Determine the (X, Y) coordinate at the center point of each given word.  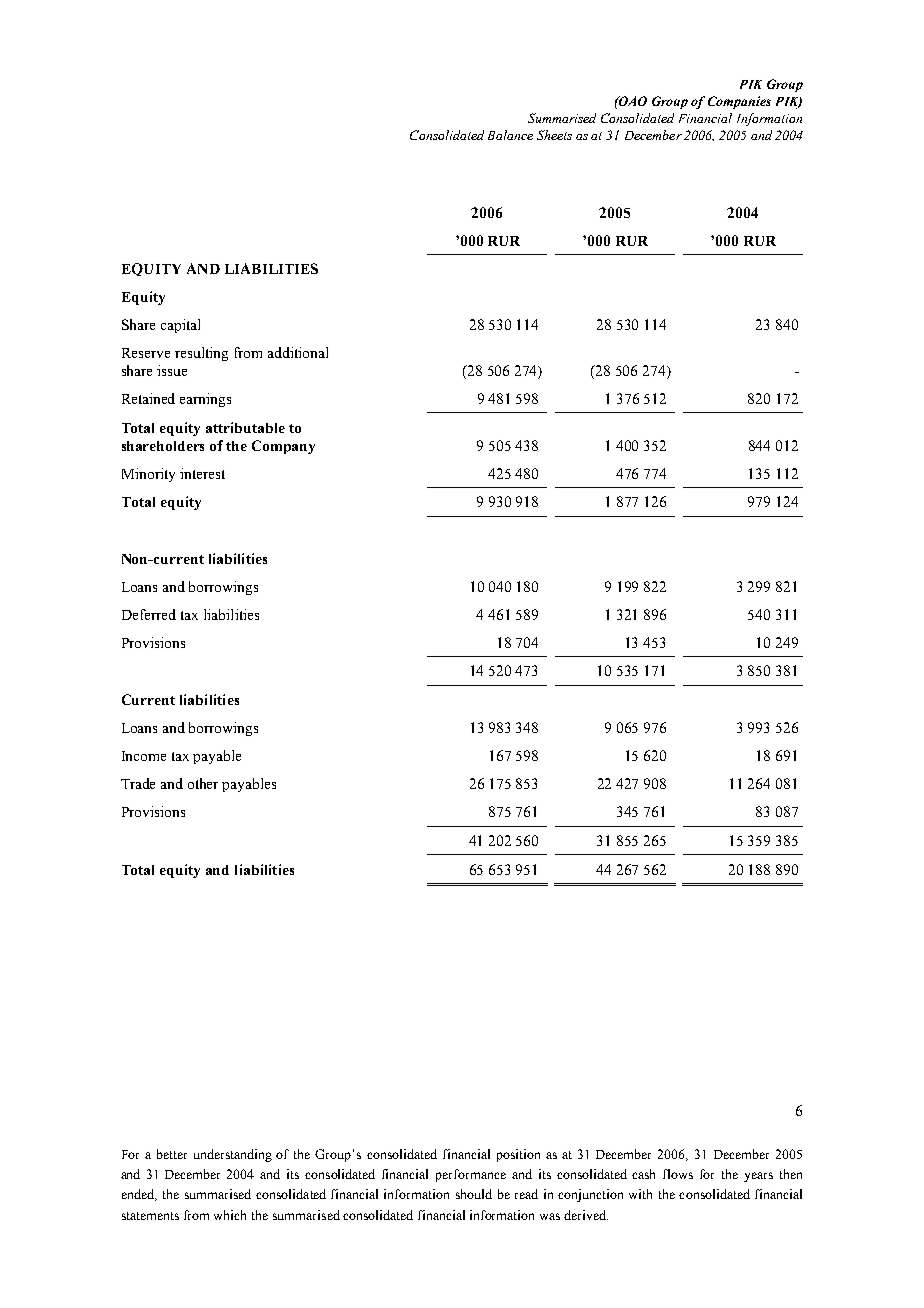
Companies (739, 102)
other (203, 783)
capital (180, 326)
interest (202, 473)
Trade (138, 783)
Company (283, 447)
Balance (510, 135)
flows (678, 1174)
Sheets (554, 135)
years (758, 1177)
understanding (233, 1155)
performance (471, 1175)
